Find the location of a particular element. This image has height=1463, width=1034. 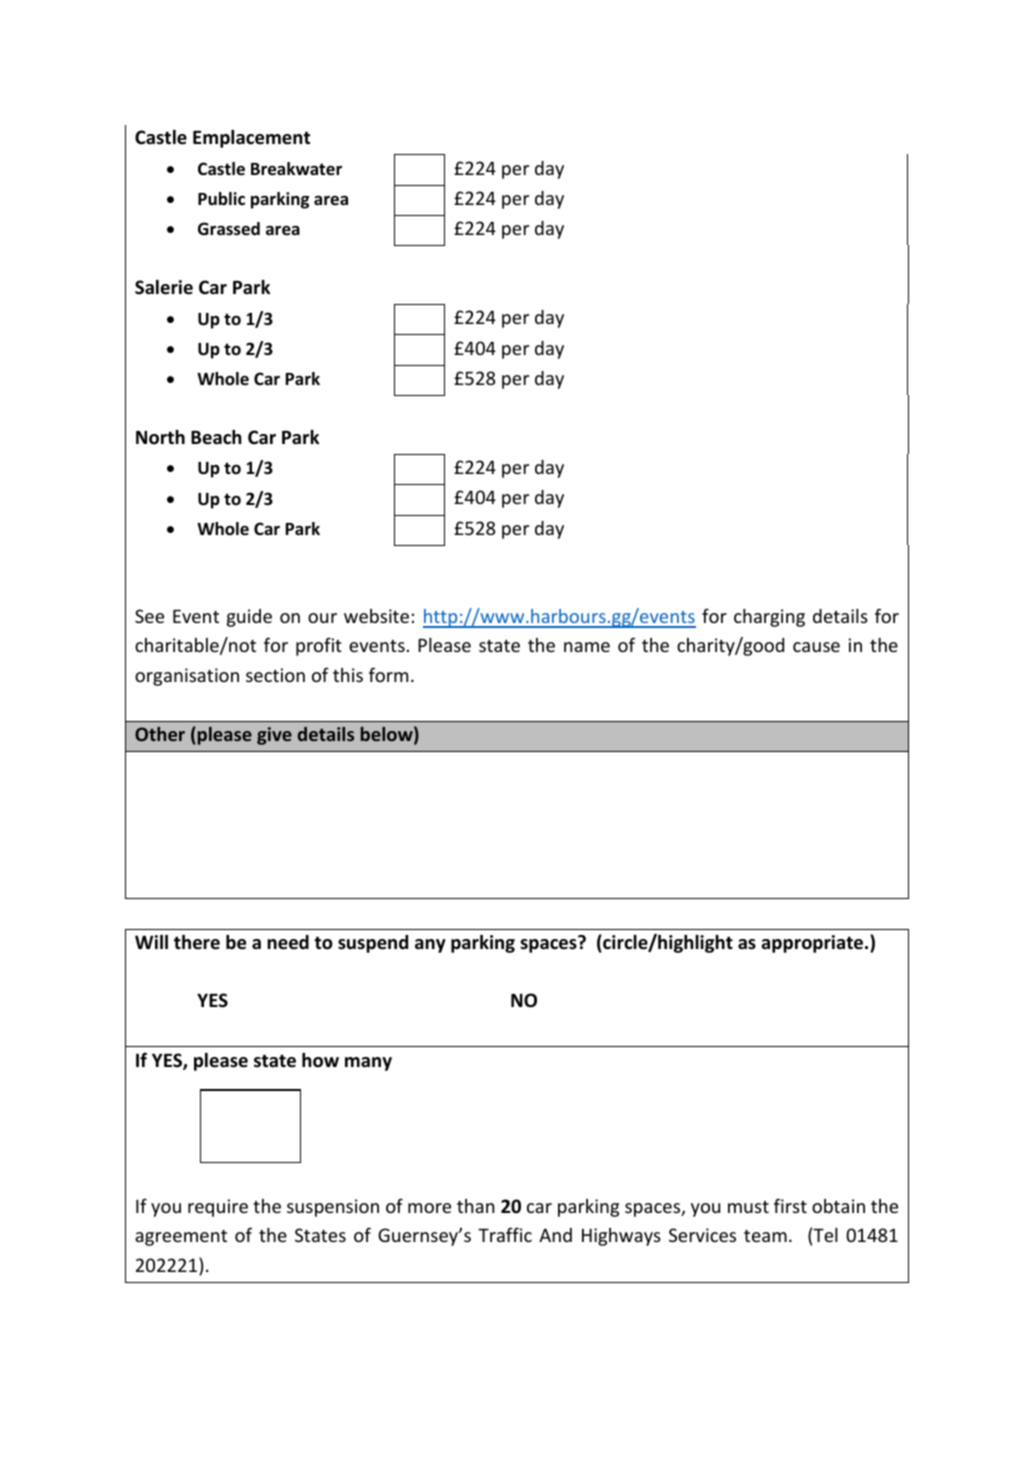

section is located at coordinates (275, 675).
